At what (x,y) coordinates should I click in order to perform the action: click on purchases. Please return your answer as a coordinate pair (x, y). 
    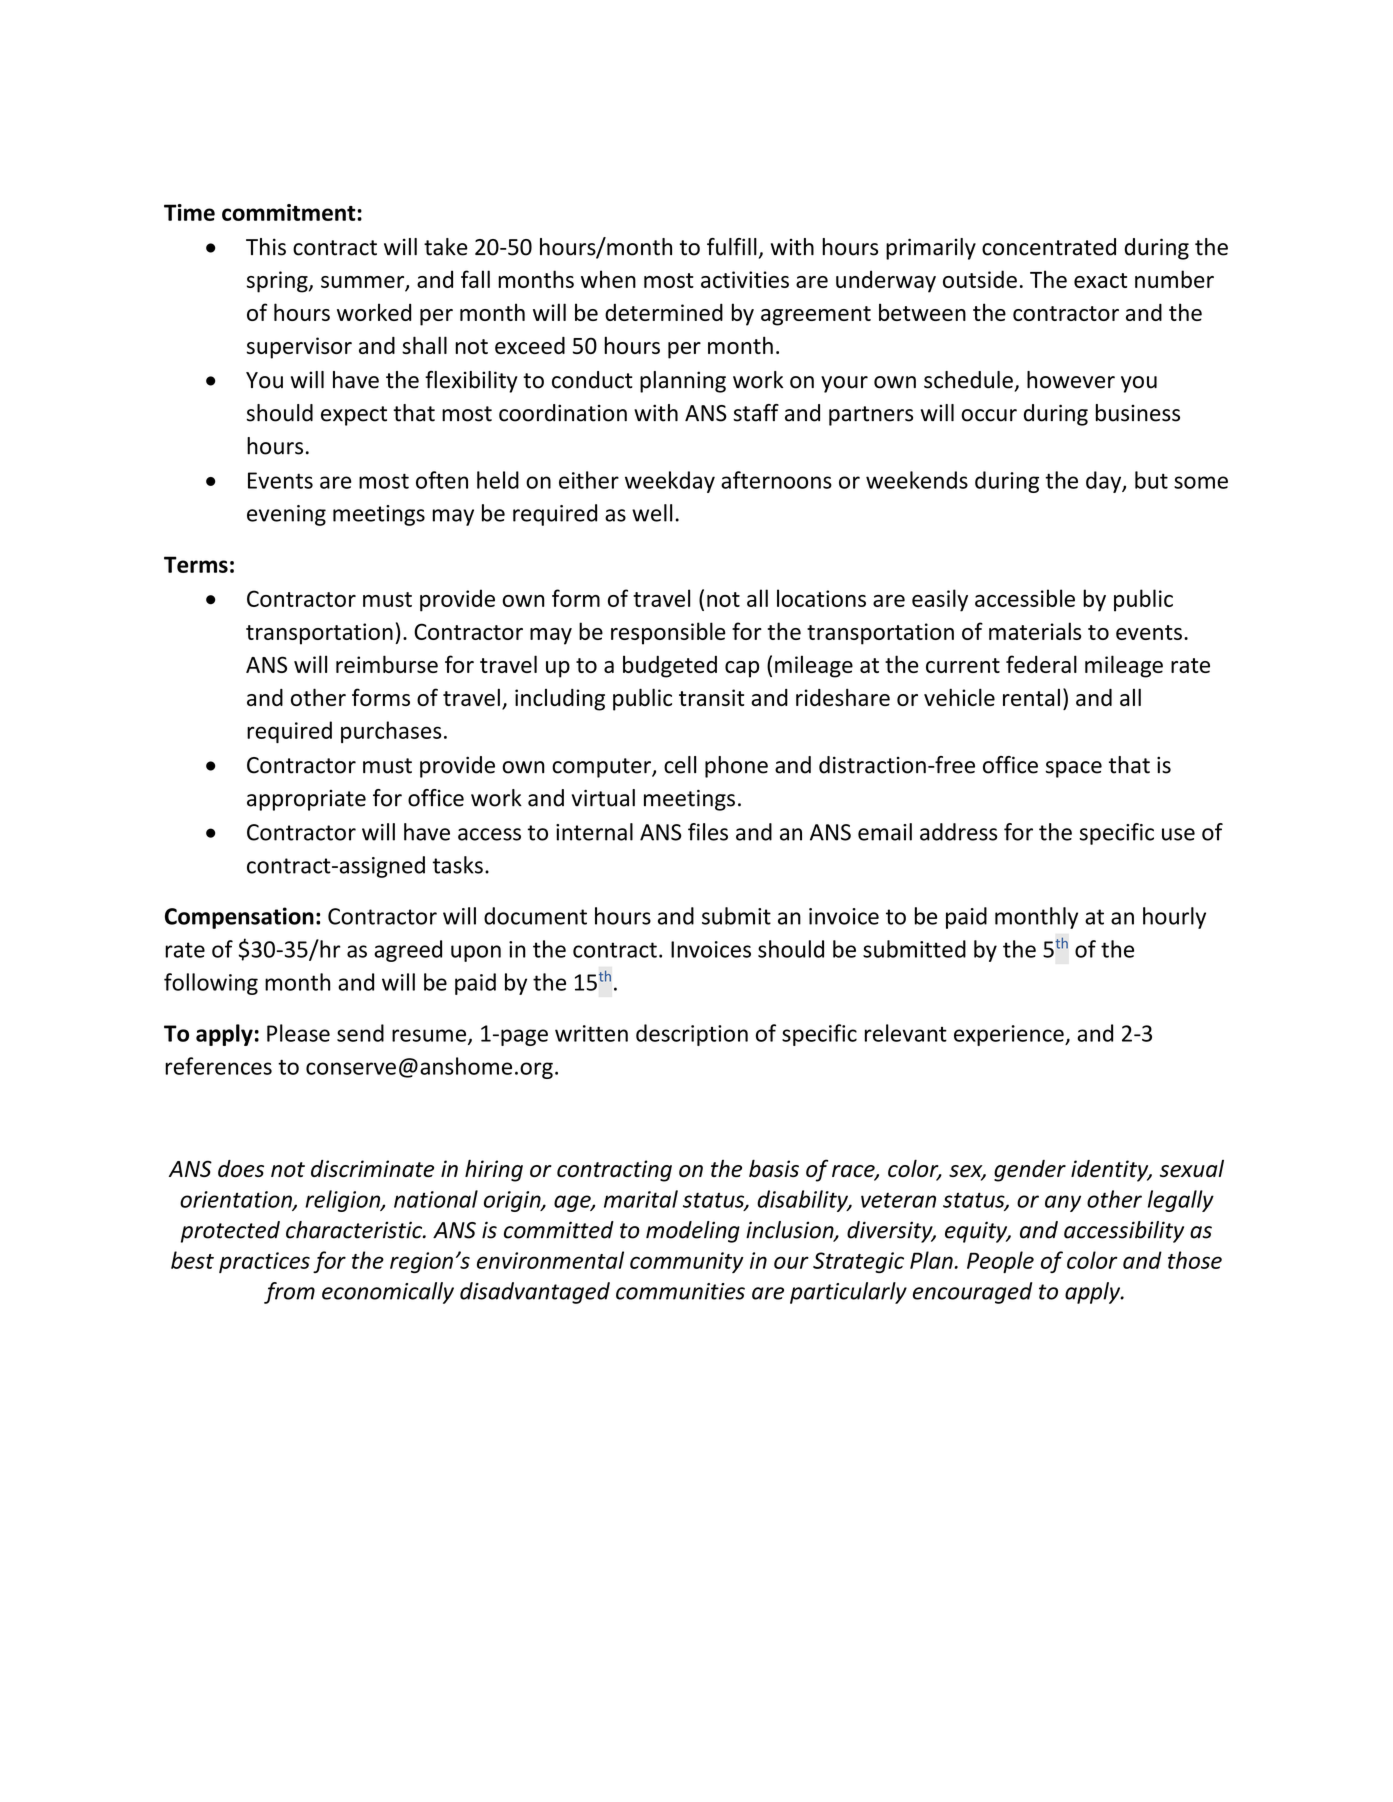
    Looking at the image, I should click on (391, 732).
